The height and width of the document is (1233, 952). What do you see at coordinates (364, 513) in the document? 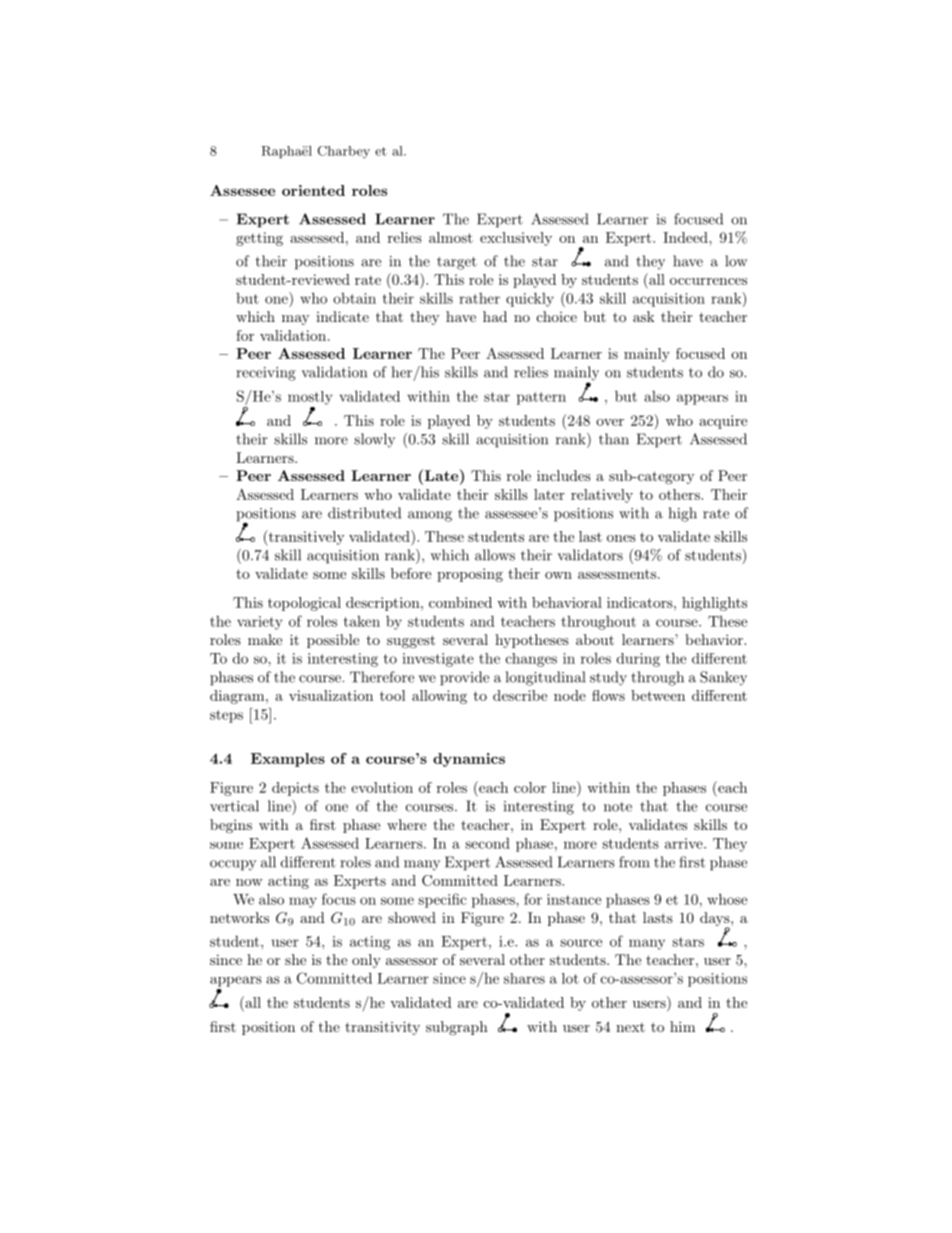
I see `distributed` at bounding box center [364, 513].
